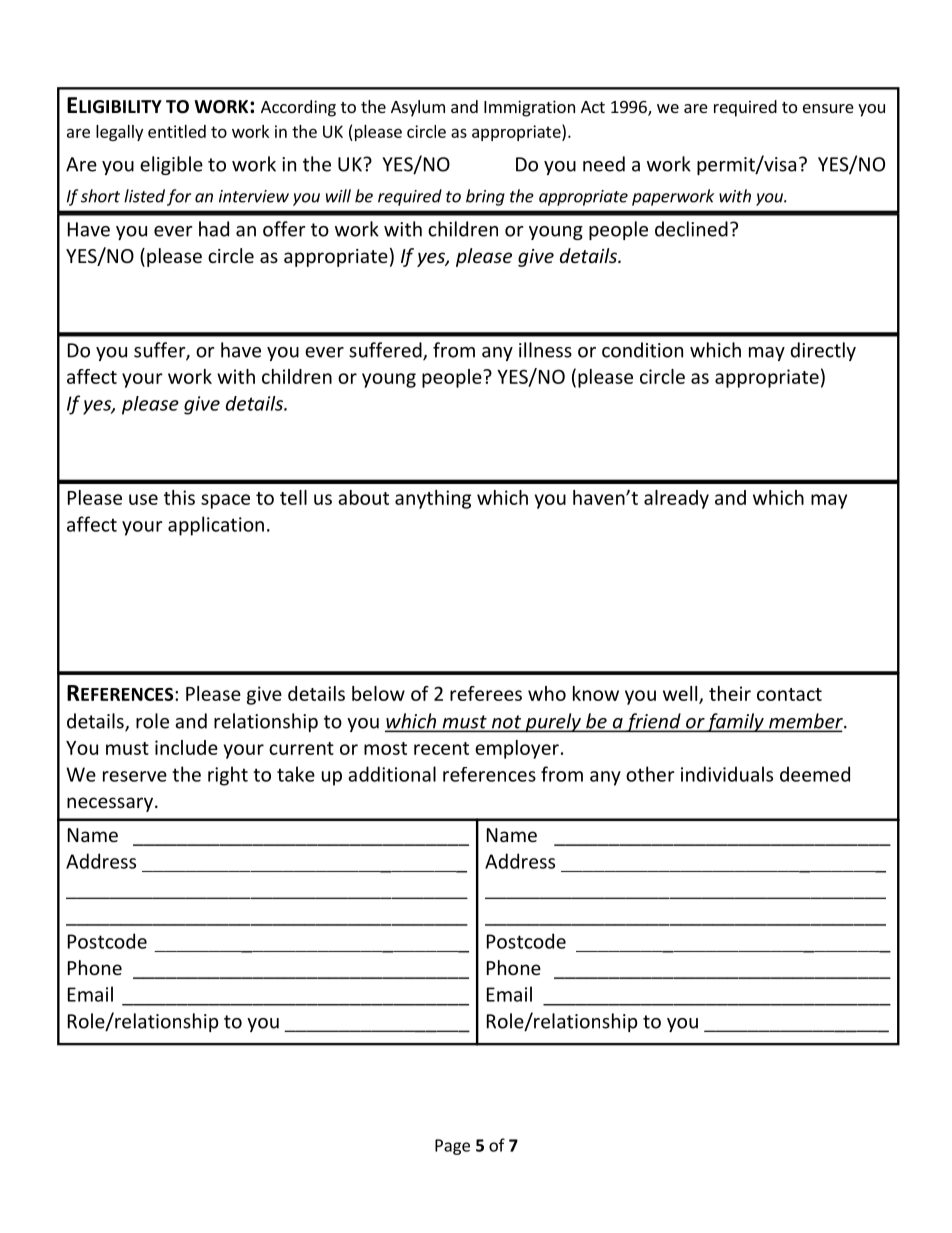 This document has width=952, height=1233. What do you see at coordinates (452, 1147) in the document?
I see `Page` at bounding box center [452, 1147].
